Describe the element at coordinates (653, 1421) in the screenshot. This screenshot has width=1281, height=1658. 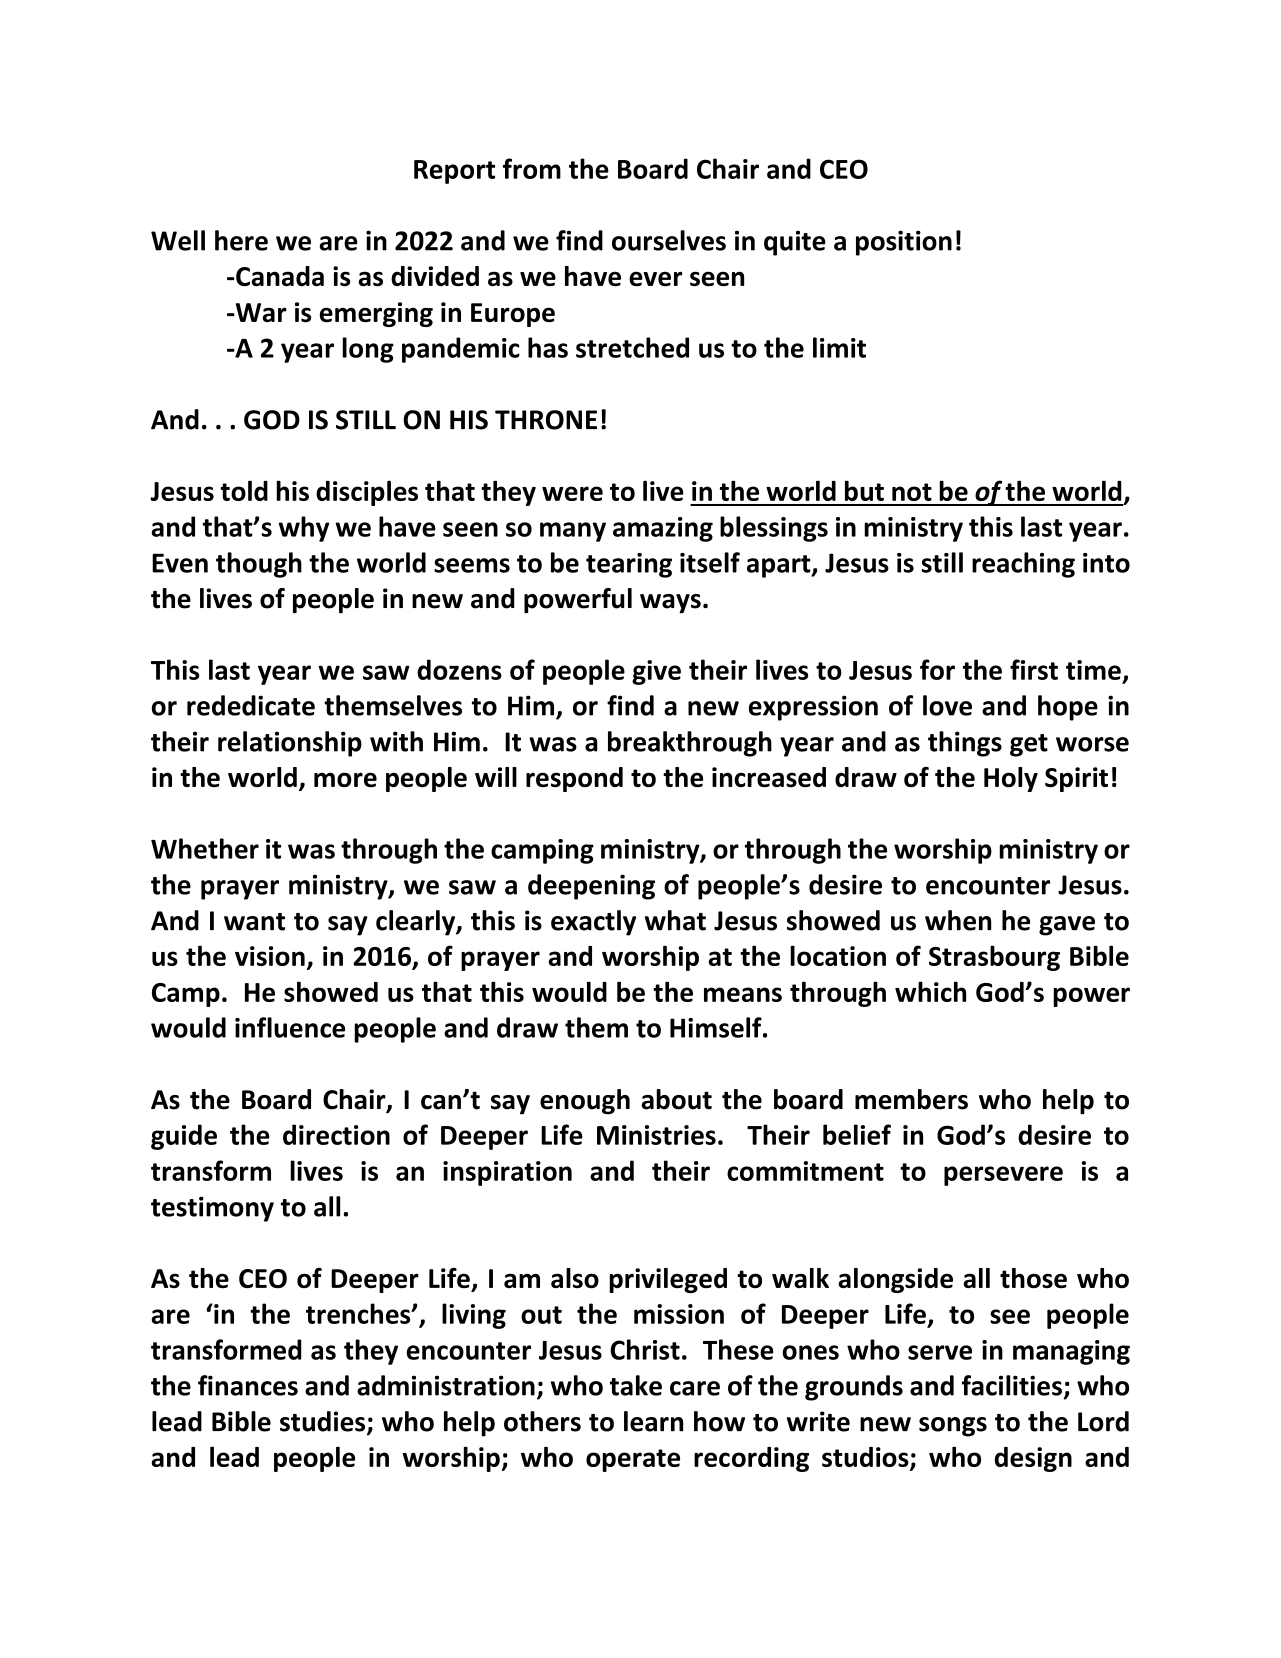
I see `learn` at that location.
